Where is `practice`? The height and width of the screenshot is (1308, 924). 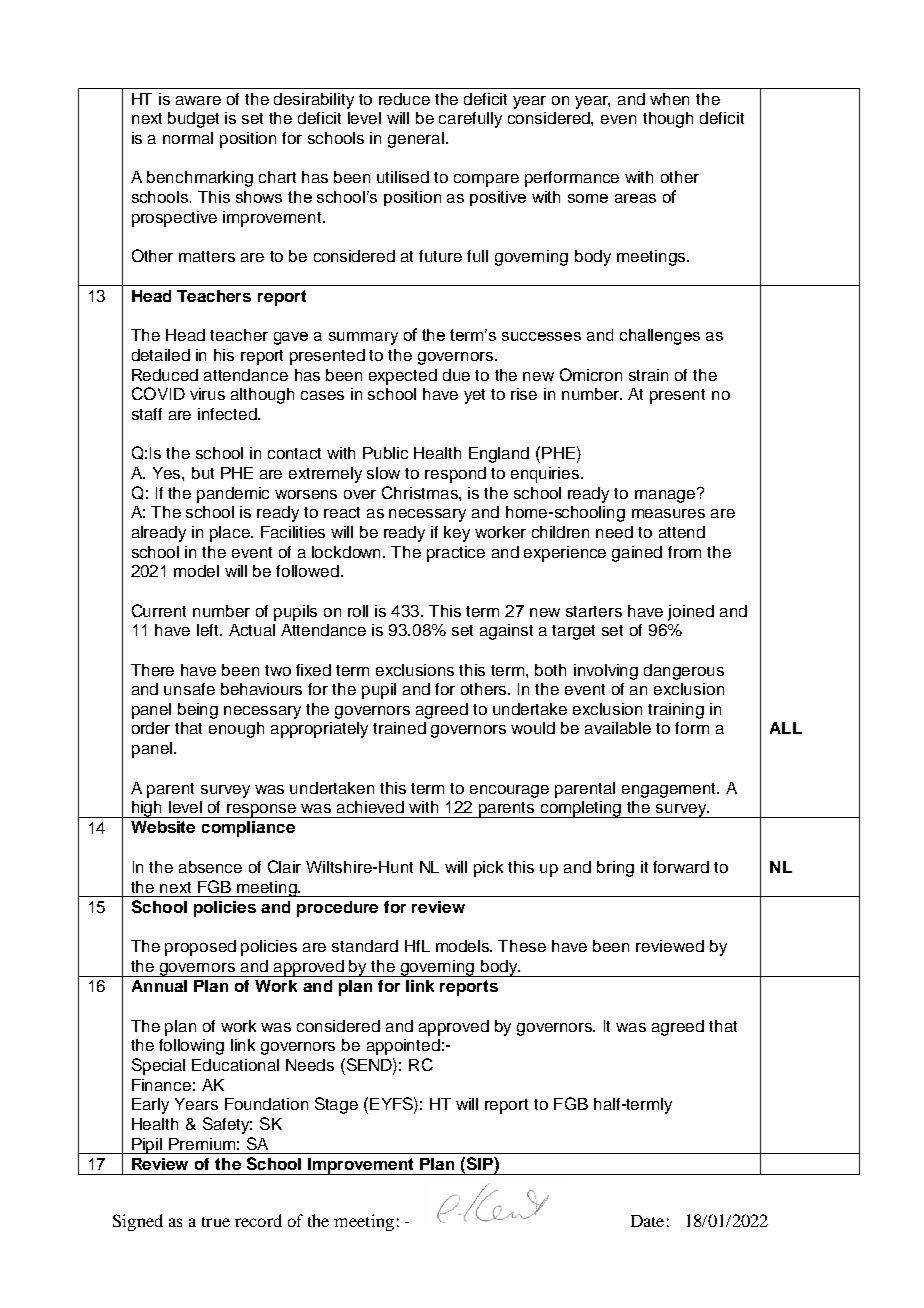
practice is located at coordinates (456, 554).
